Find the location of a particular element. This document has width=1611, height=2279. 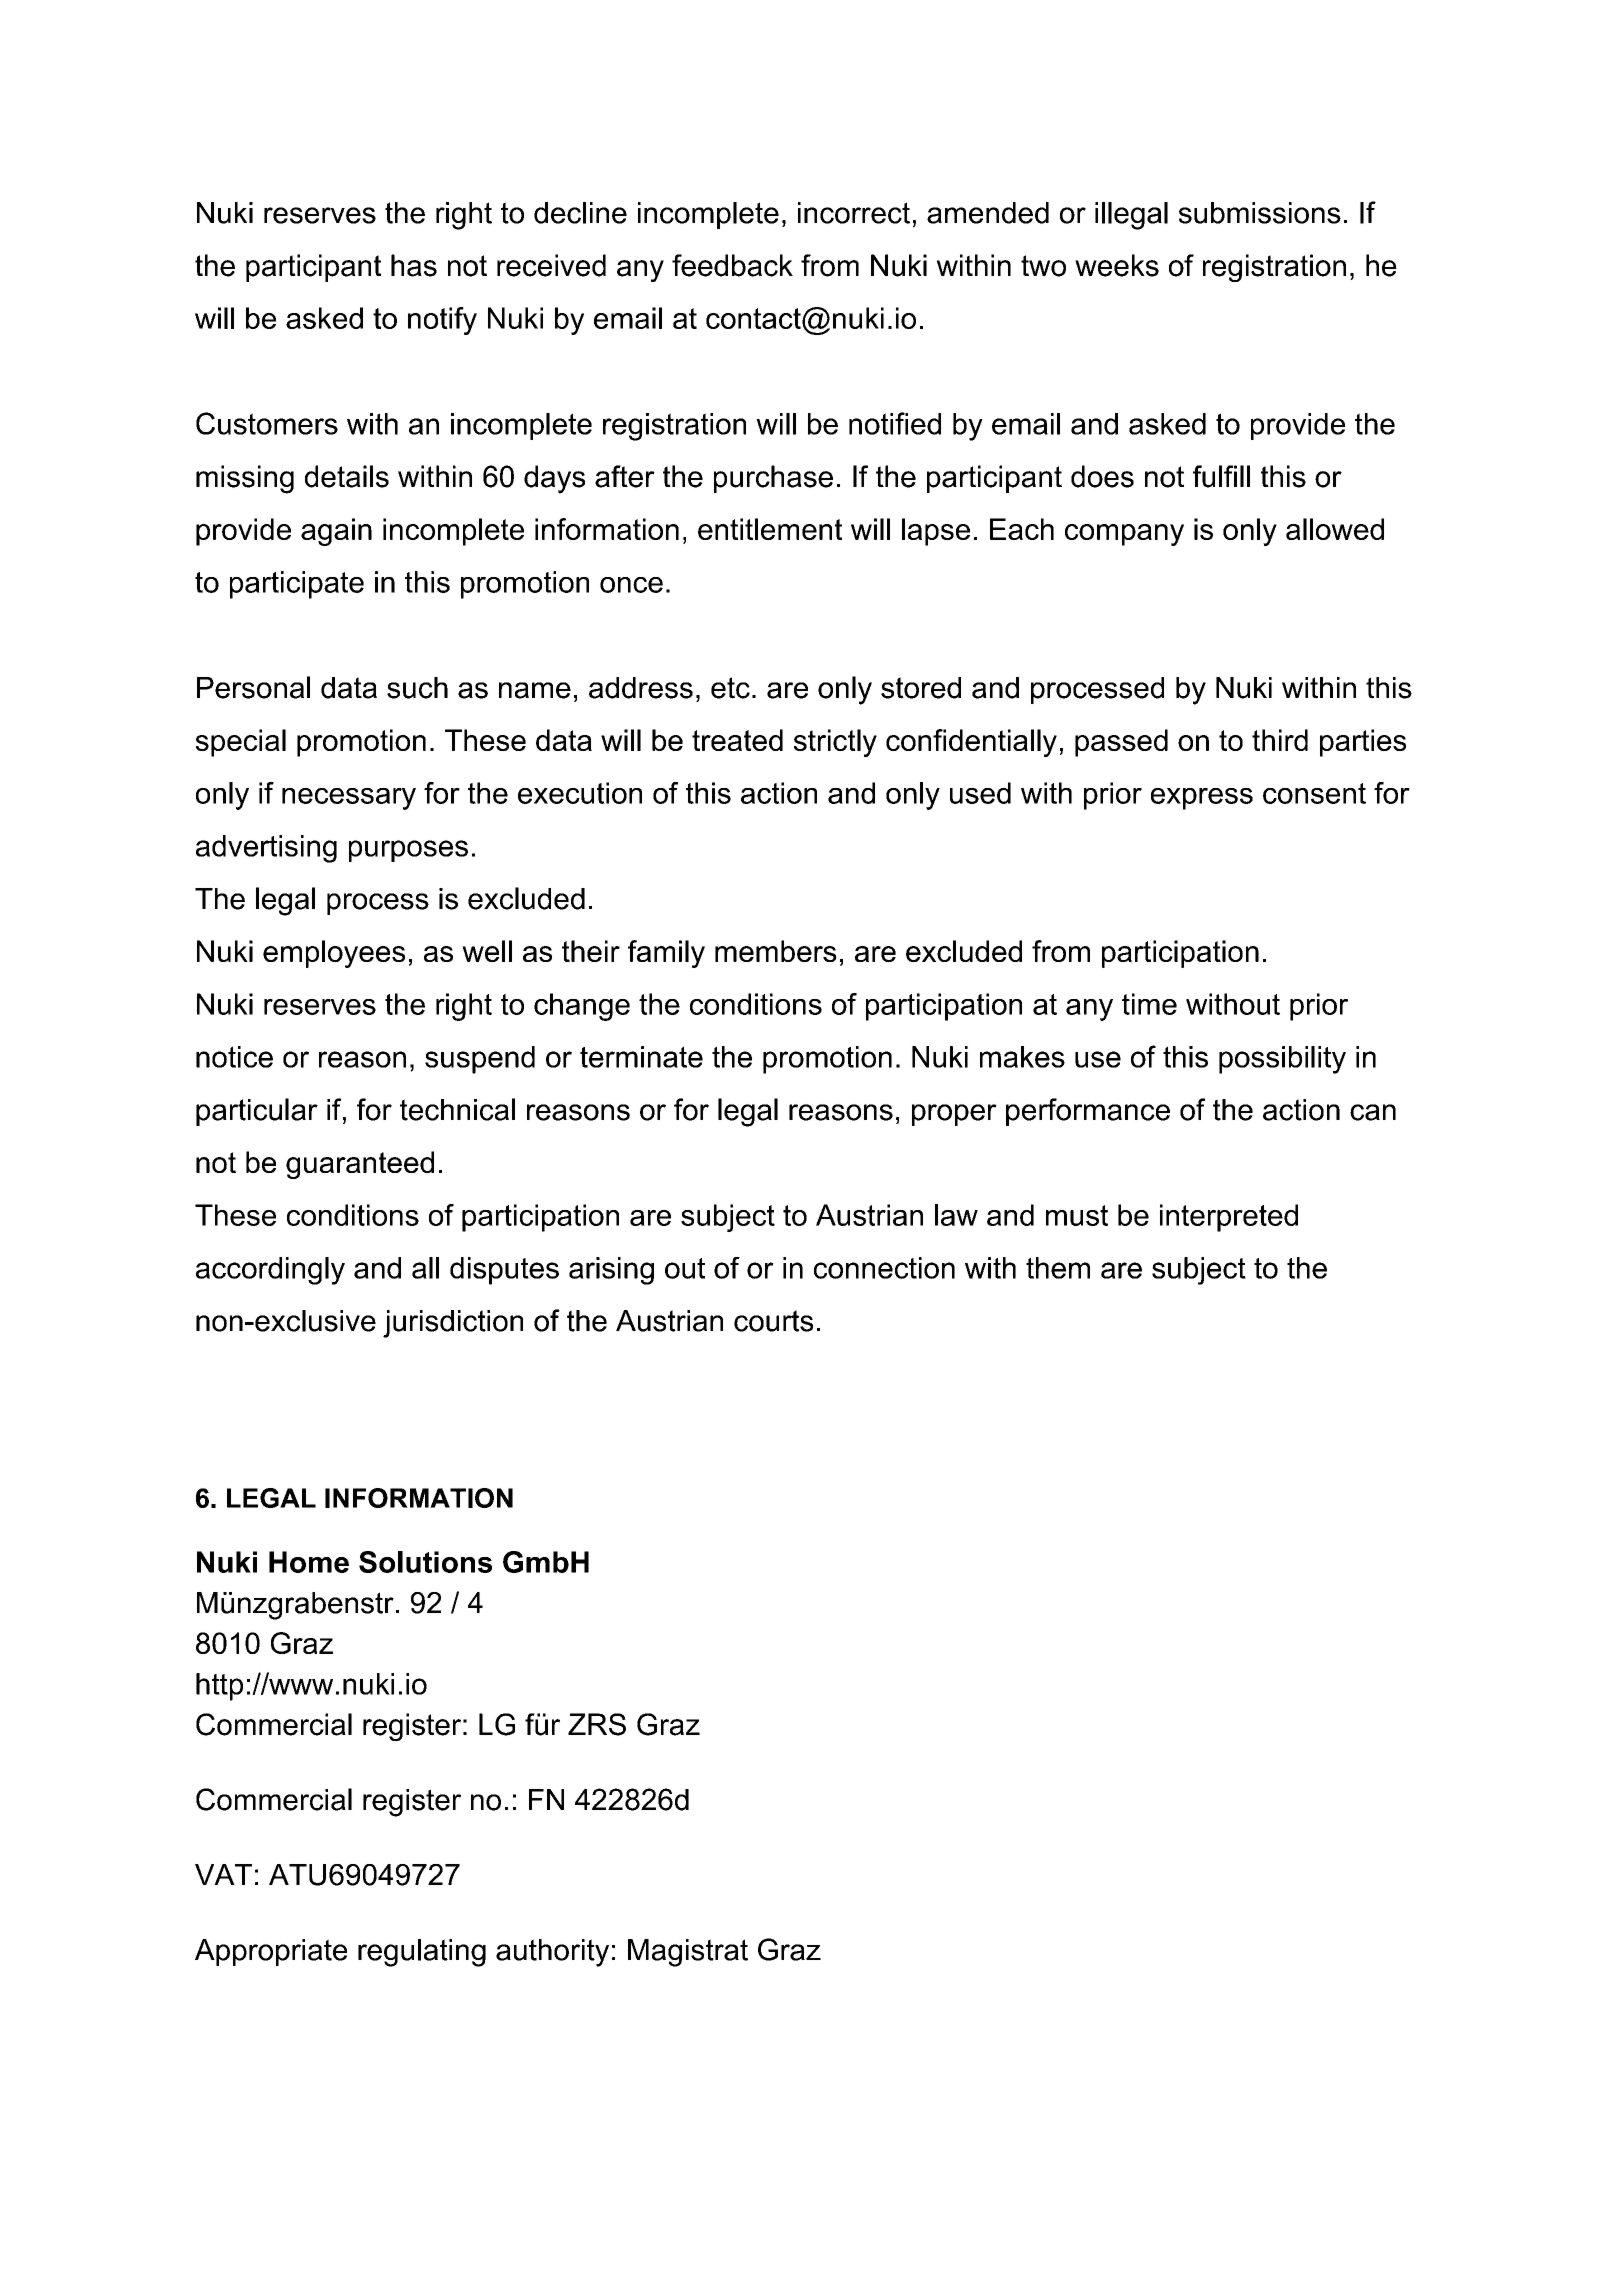

etc is located at coordinates (730, 688).
